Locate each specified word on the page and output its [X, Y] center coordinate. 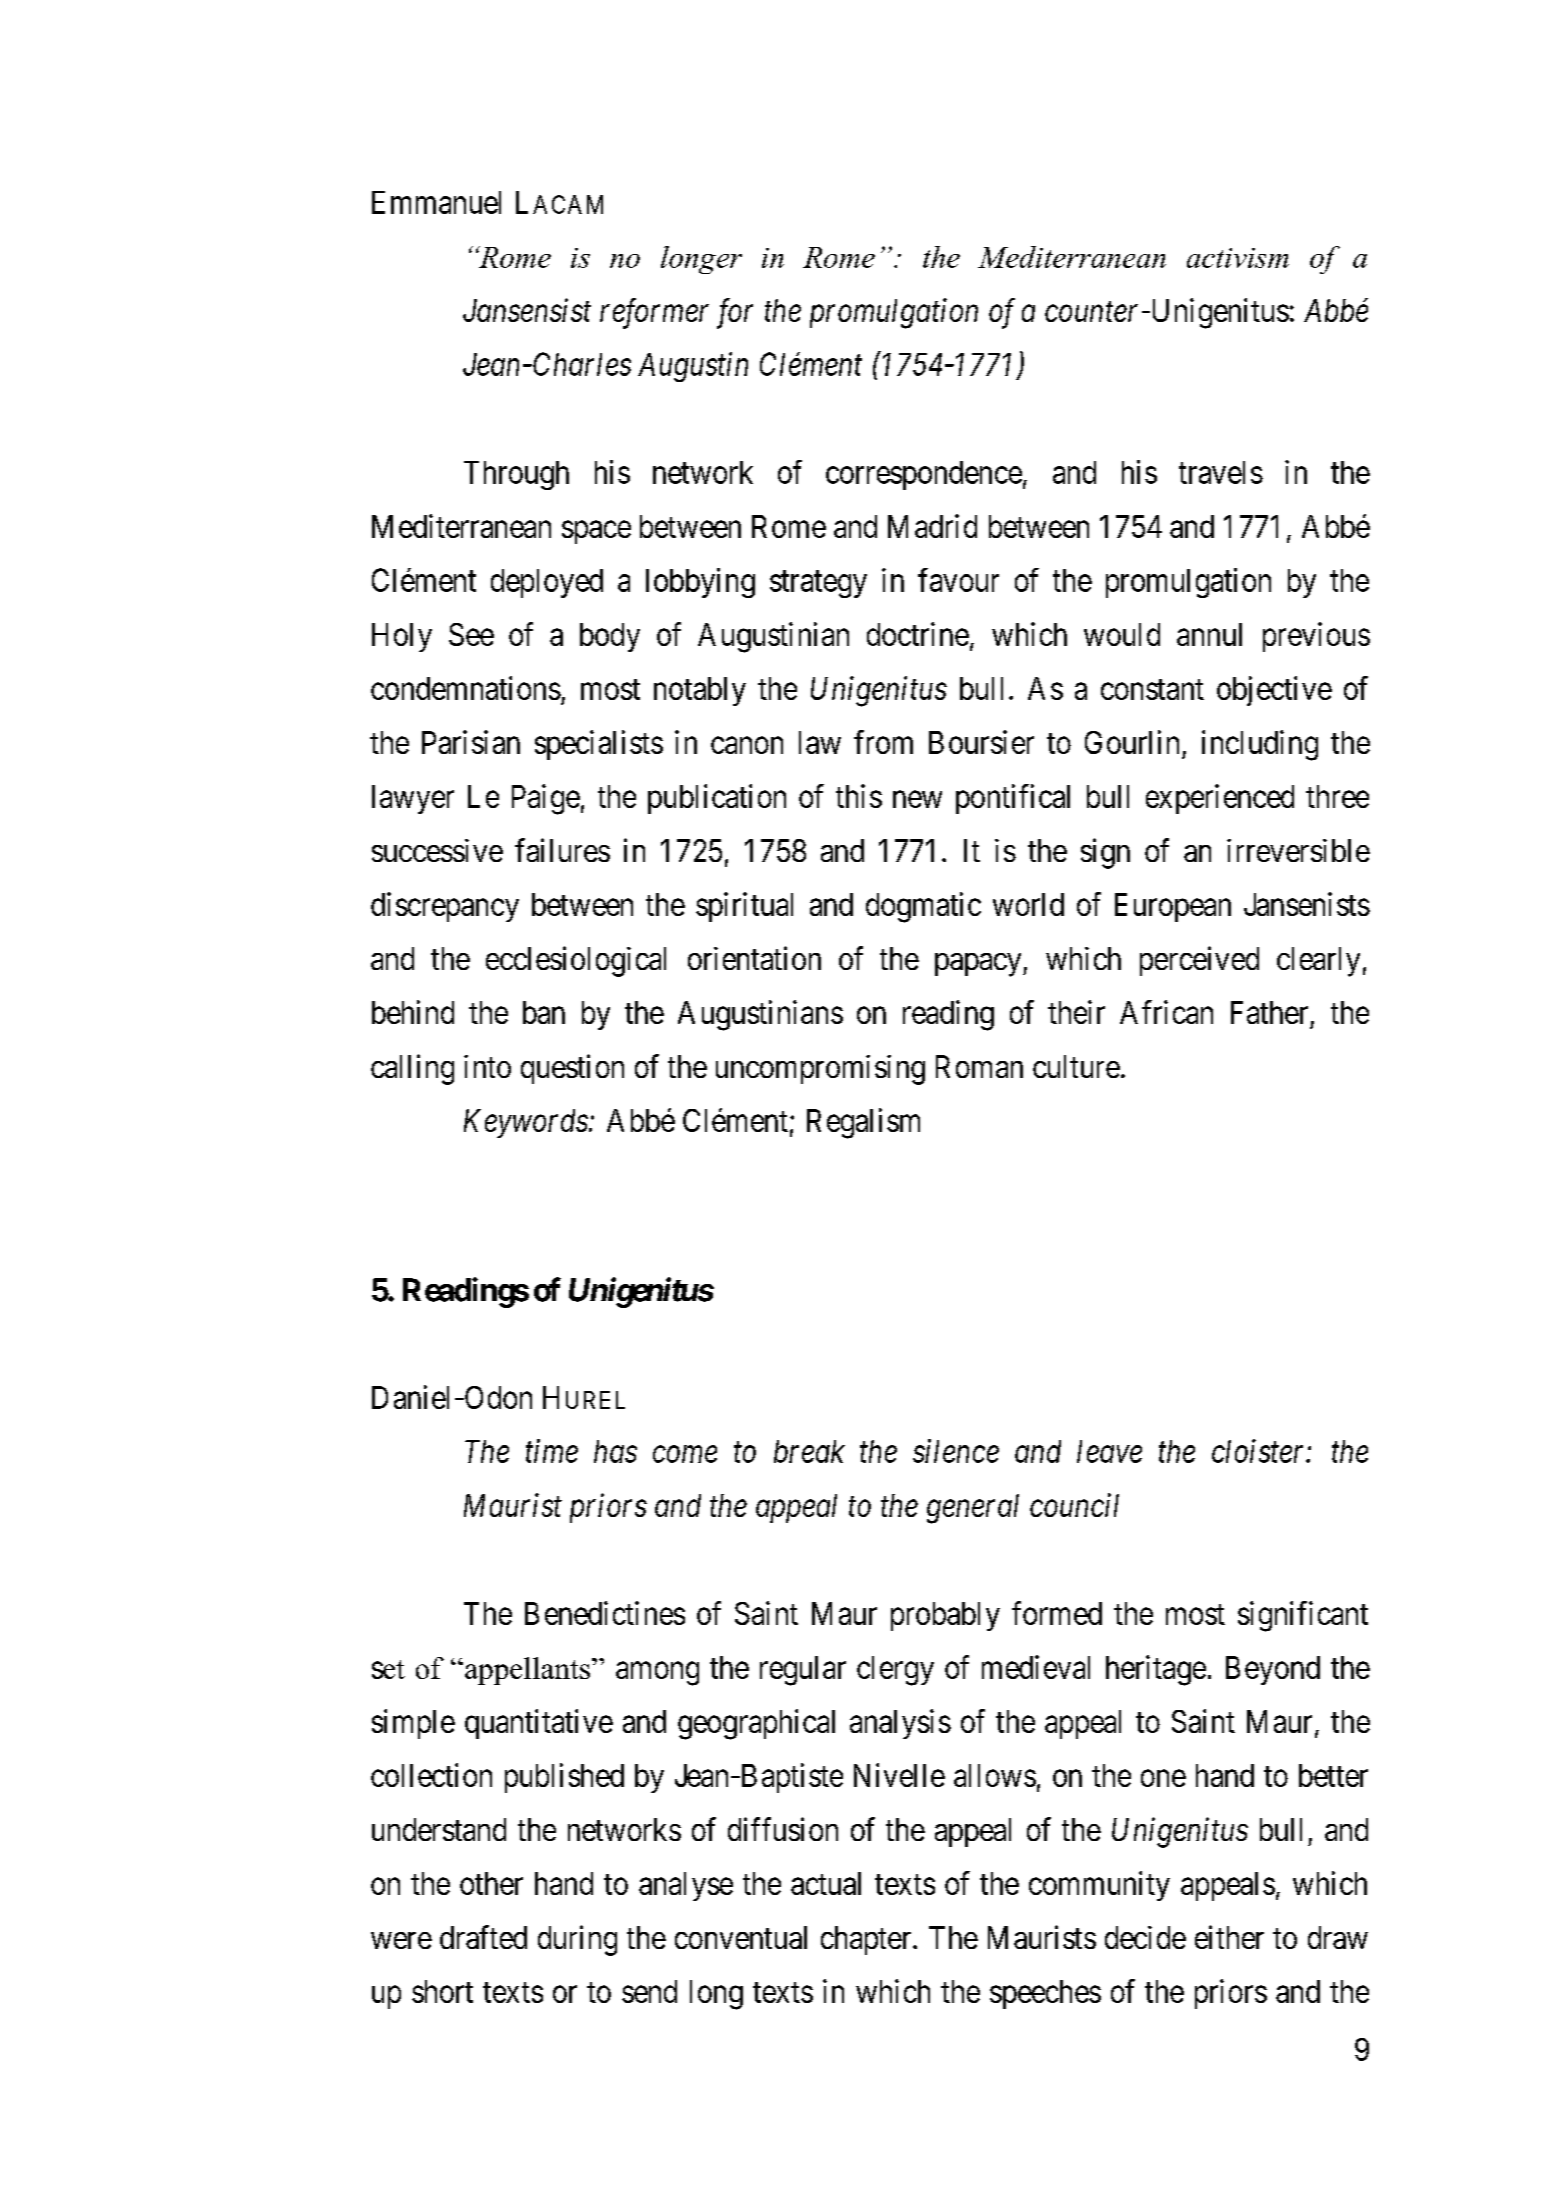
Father [1269, 1012]
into [487, 1066]
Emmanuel [436, 202]
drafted [483, 1937]
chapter [867, 1940]
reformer [654, 313]
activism [1238, 258]
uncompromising [820, 1070]
